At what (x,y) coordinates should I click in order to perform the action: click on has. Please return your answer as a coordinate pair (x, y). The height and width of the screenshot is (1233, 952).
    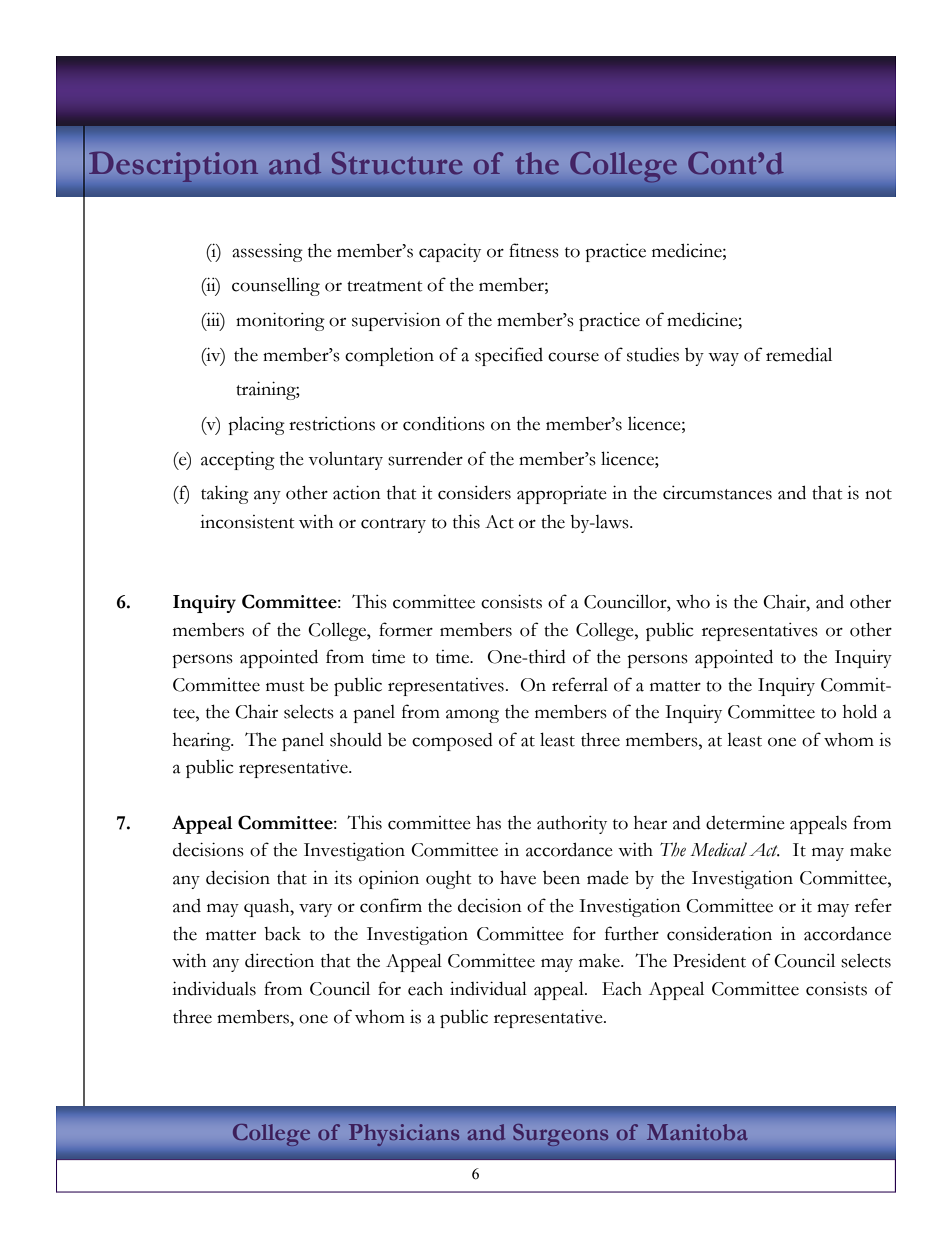
    Looking at the image, I should click on (488, 822).
